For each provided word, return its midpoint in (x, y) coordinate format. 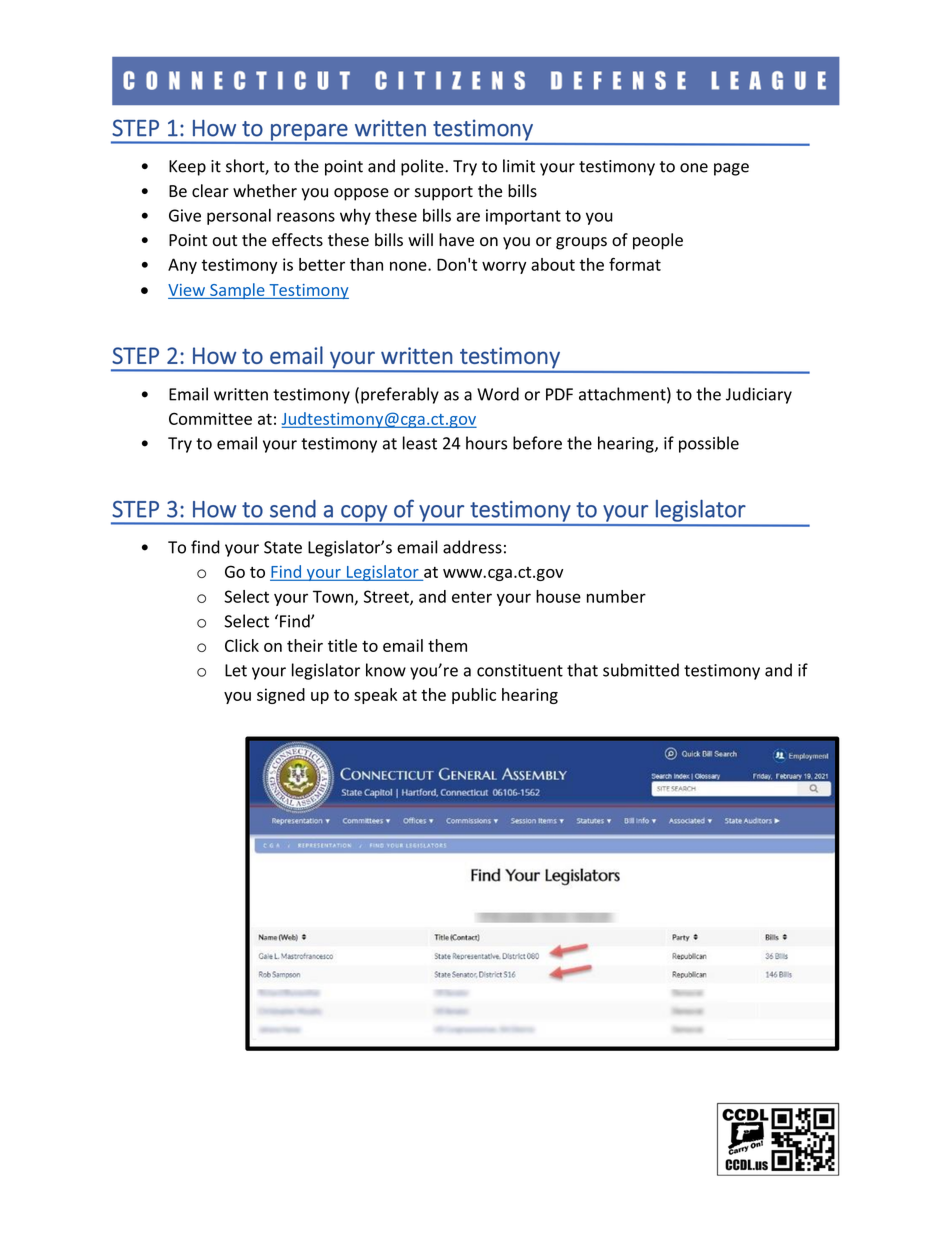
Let (236, 670)
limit (519, 166)
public (474, 696)
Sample (237, 291)
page (731, 169)
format (635, 264)
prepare (309, 133)
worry (504, 267)
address (472, 547)
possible (709, 444)
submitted (641, 670)
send (293, 509)
